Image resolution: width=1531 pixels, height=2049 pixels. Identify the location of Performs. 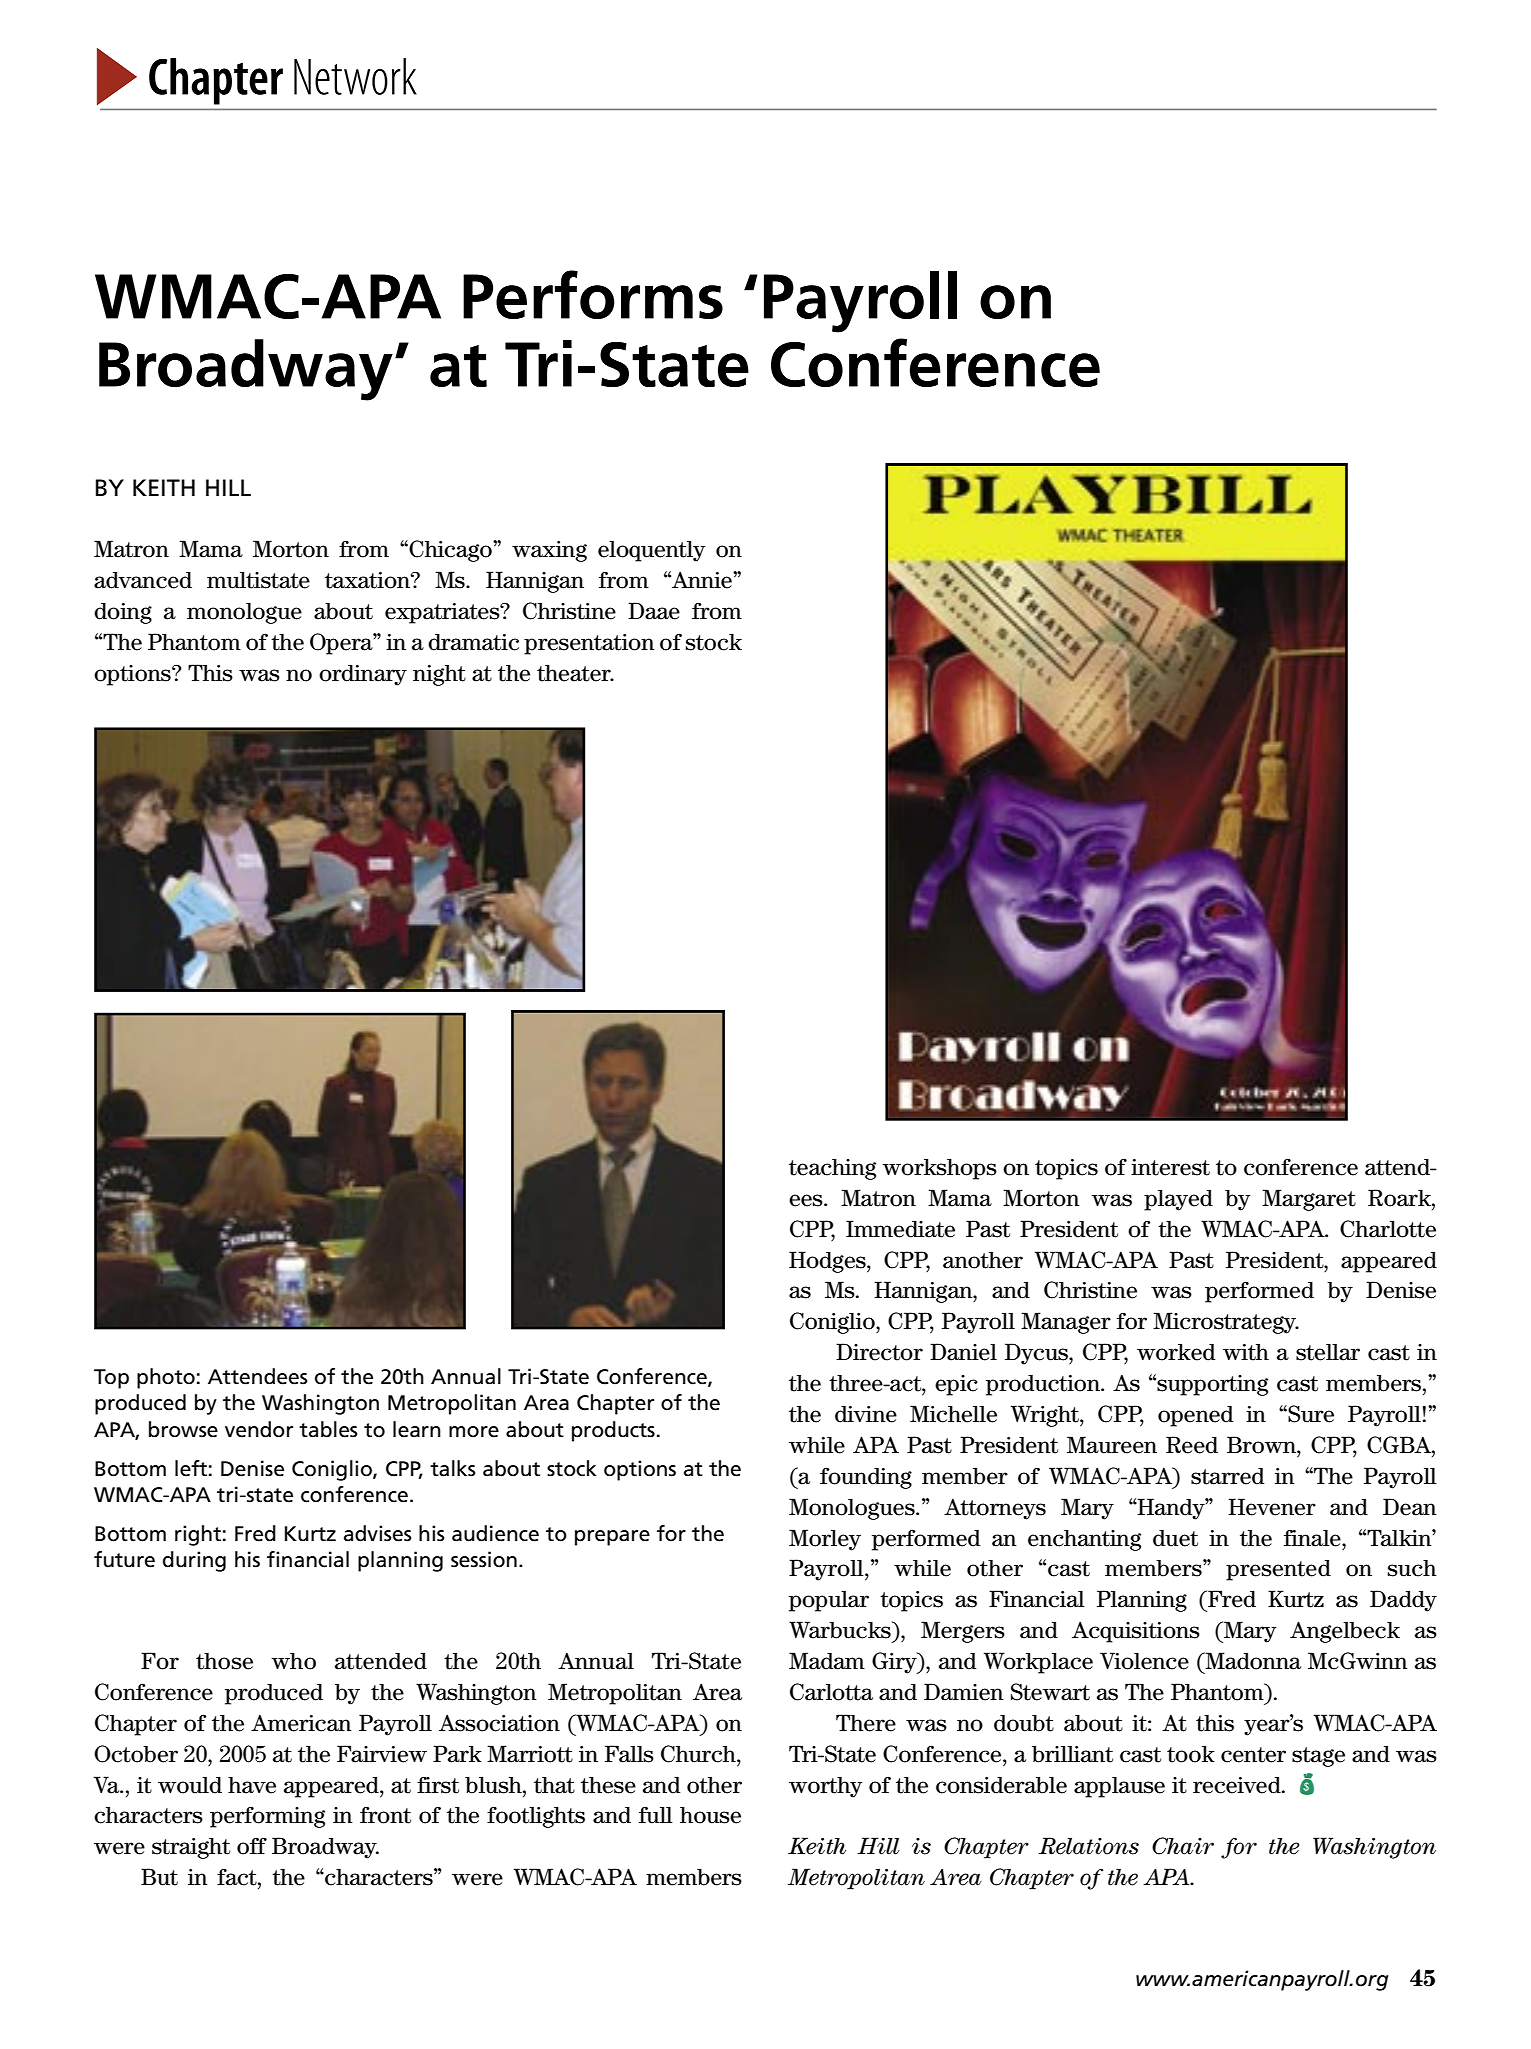
(593, 294).
